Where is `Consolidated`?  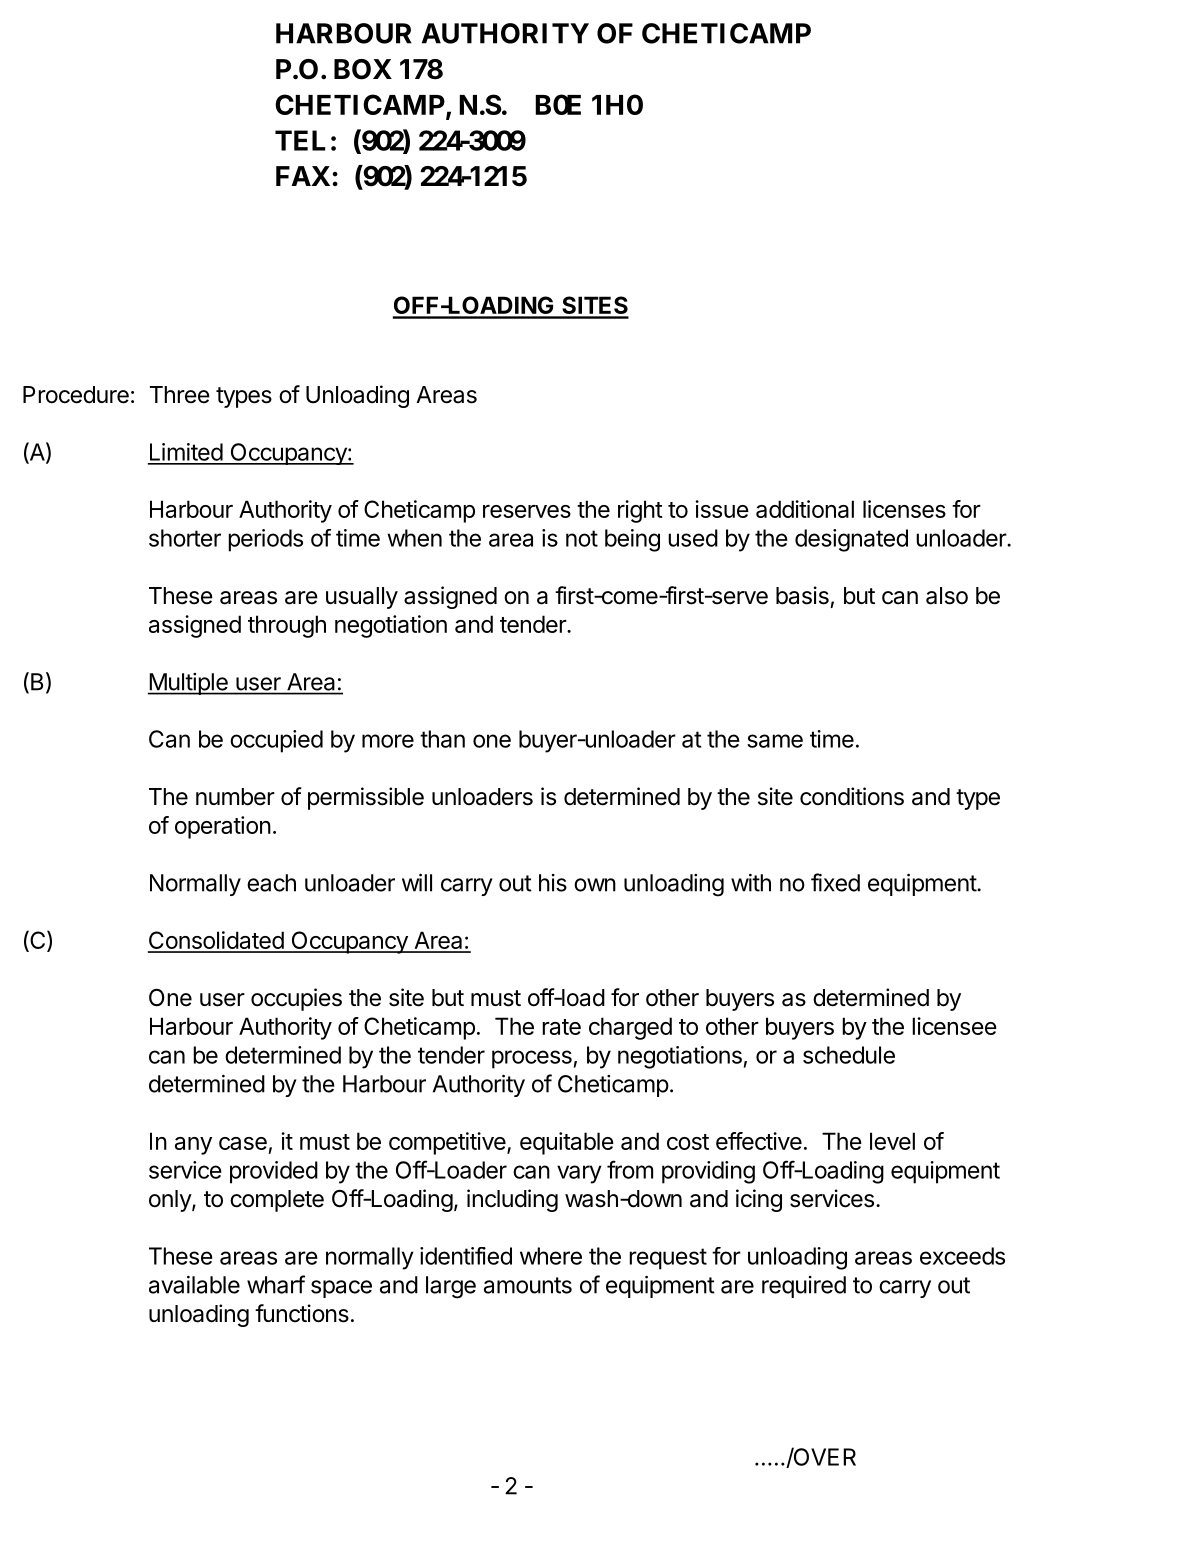 Consolidated is located at coordinates (216, 941).
